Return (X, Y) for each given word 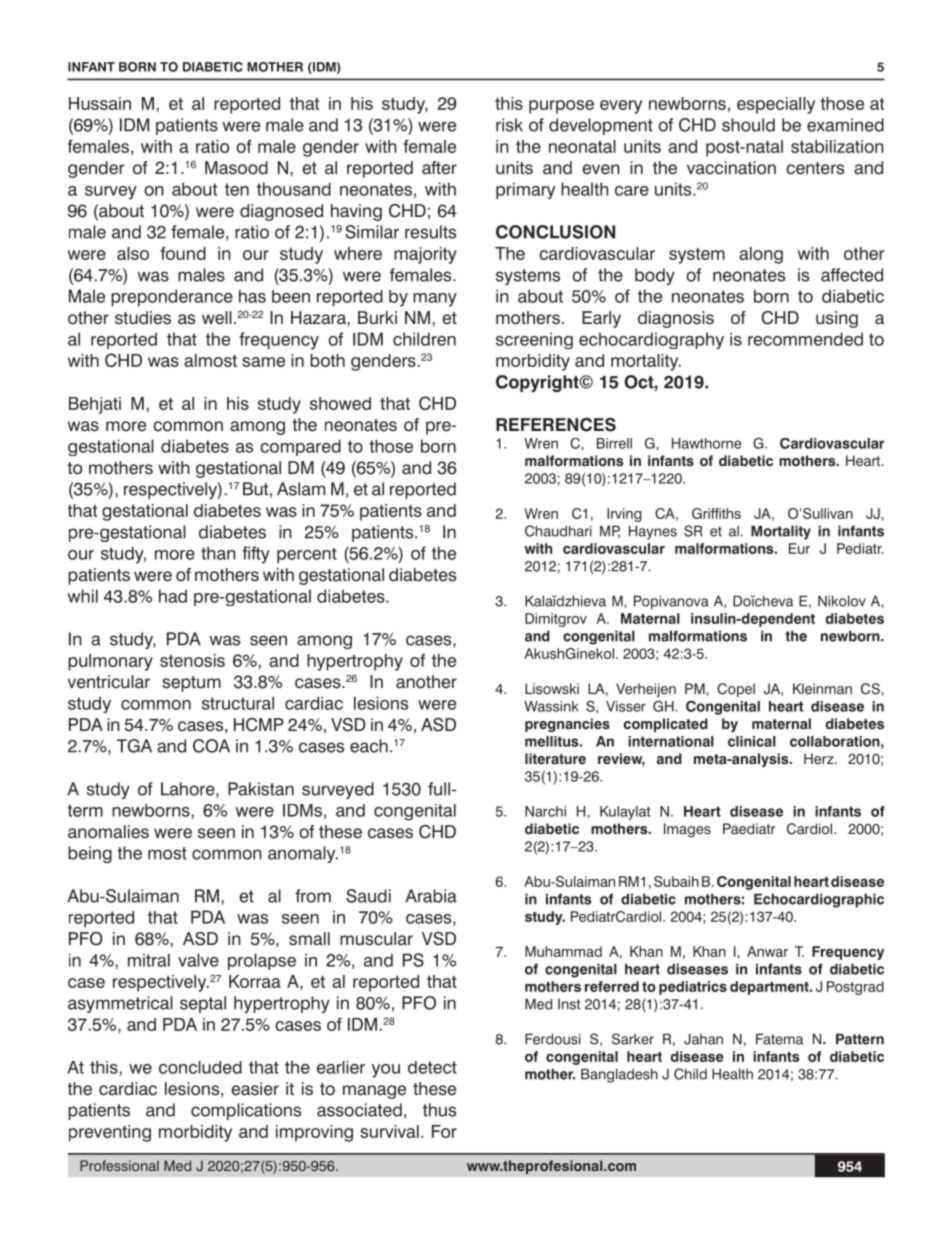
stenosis (192, 660)
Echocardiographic (819, 900)
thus (439, 1110)
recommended (805, 339)
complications (246, 1111)
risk (509, 125)
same (263, 362)
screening (534, 340)
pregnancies (567, 725)
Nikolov (842, 601)
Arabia (431, 896)
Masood (236, 168)
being (90, 854)
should (748, 125)
